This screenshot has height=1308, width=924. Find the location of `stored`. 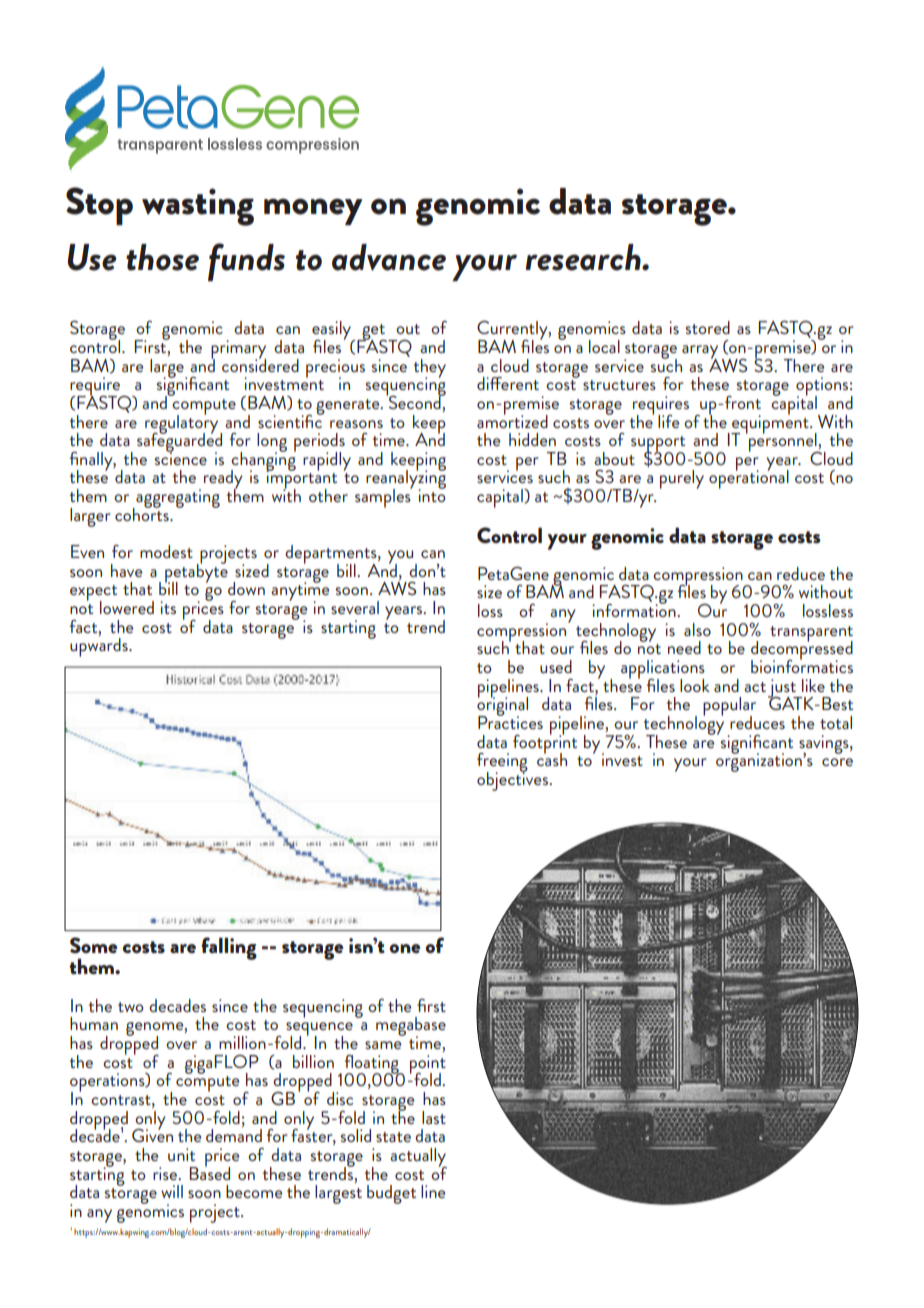

stored is located at coordinates (707, 327).
